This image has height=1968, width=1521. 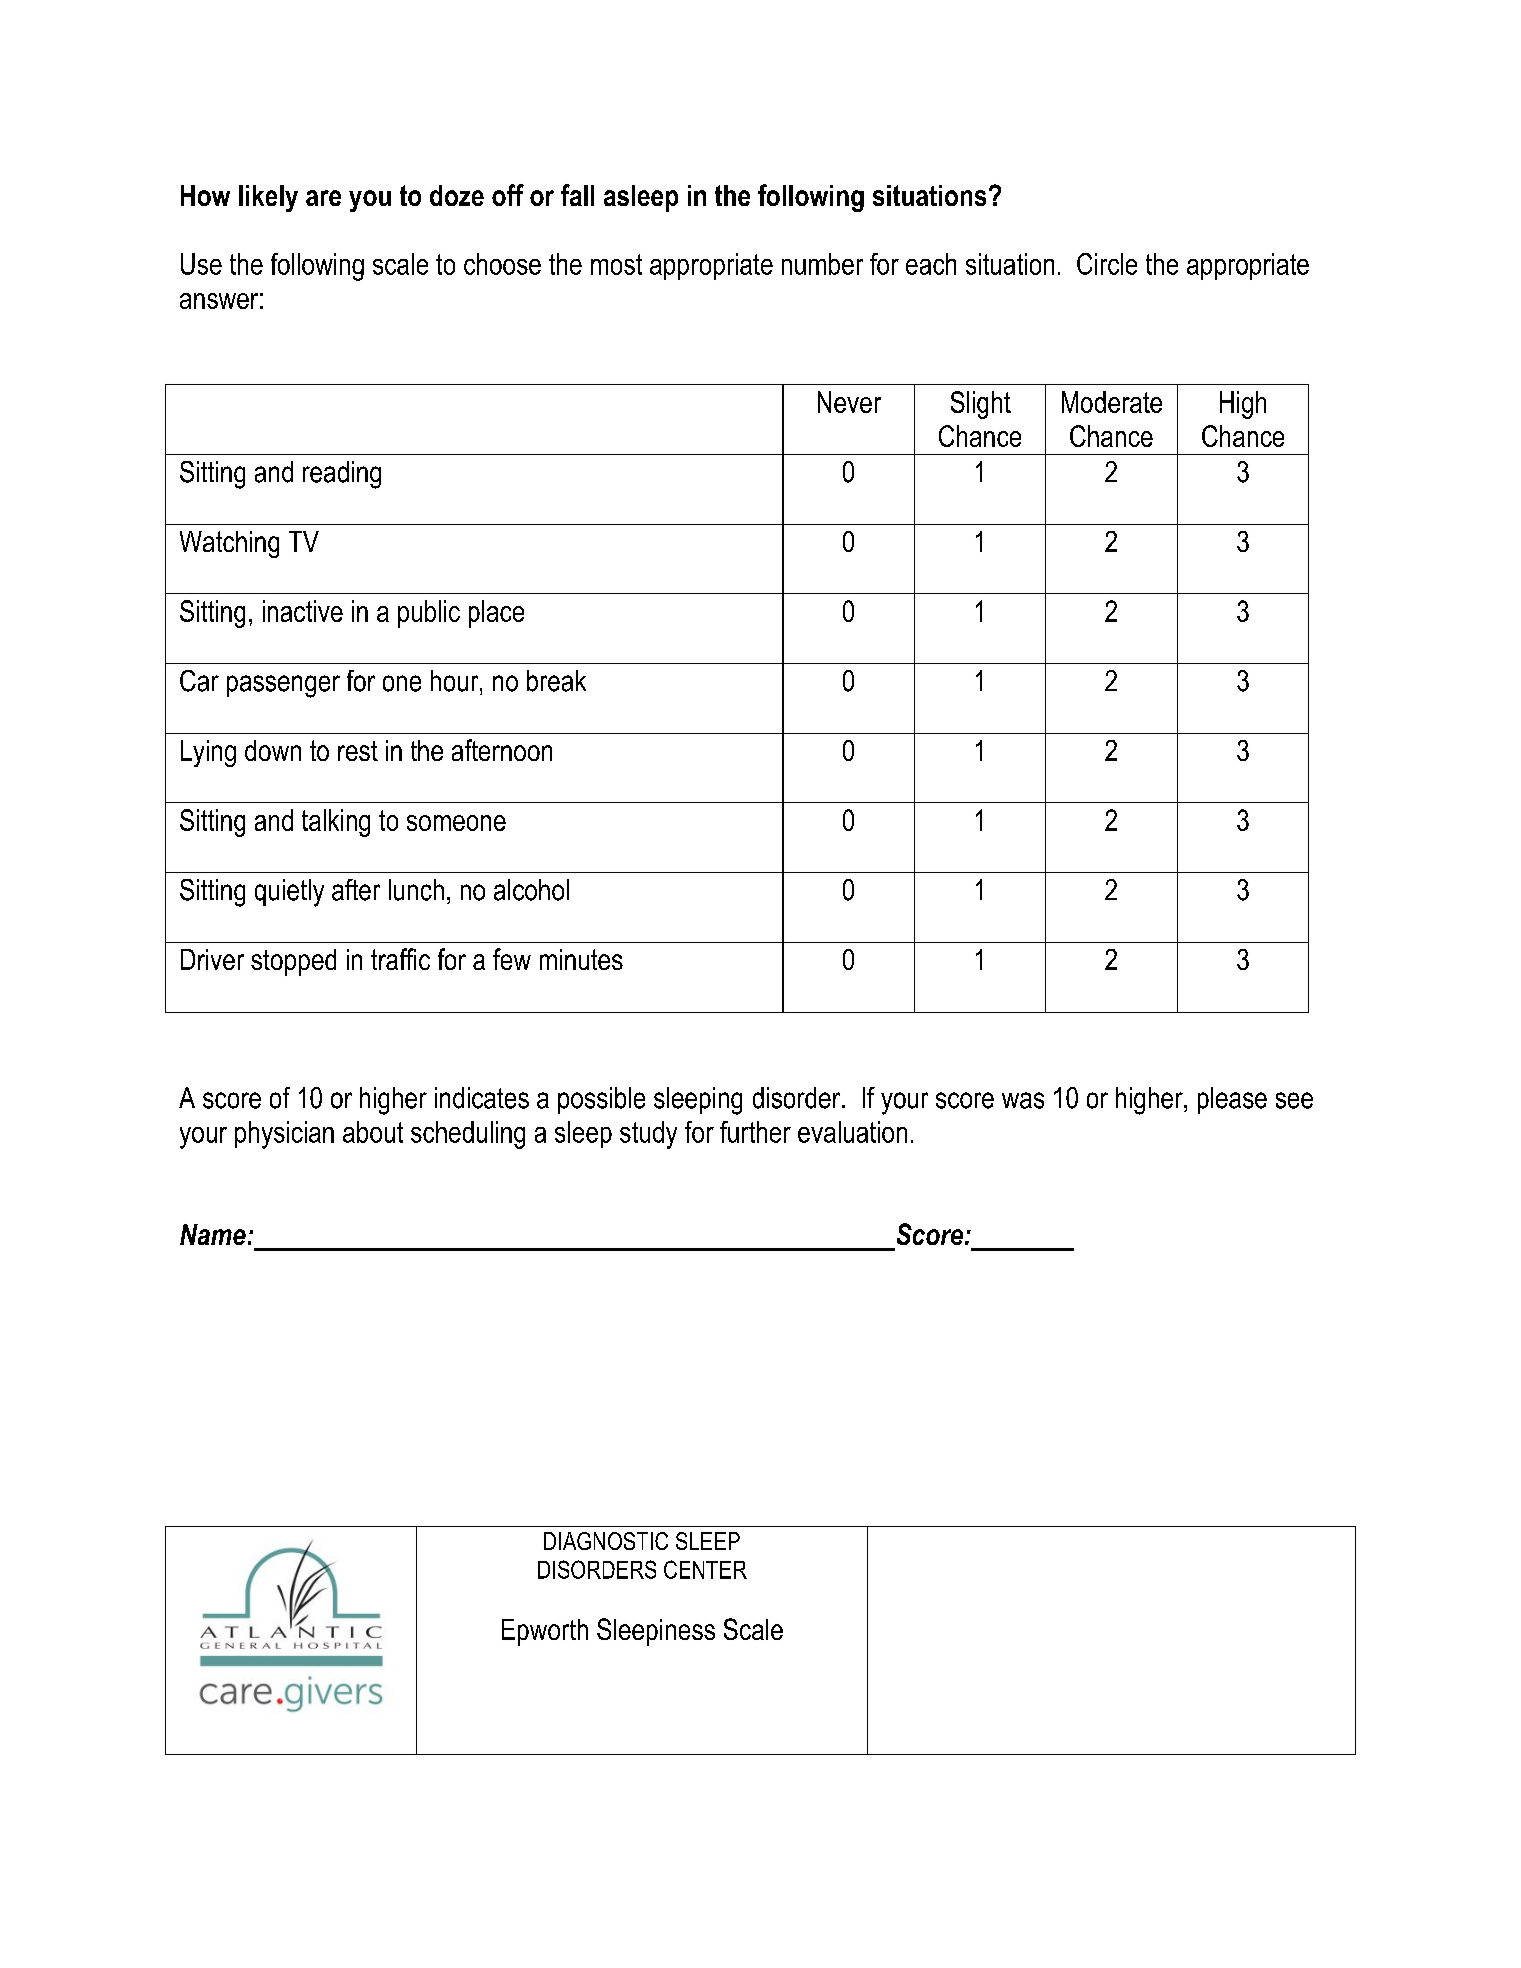 I want to click on please, so click(x=1232, y=1100).
